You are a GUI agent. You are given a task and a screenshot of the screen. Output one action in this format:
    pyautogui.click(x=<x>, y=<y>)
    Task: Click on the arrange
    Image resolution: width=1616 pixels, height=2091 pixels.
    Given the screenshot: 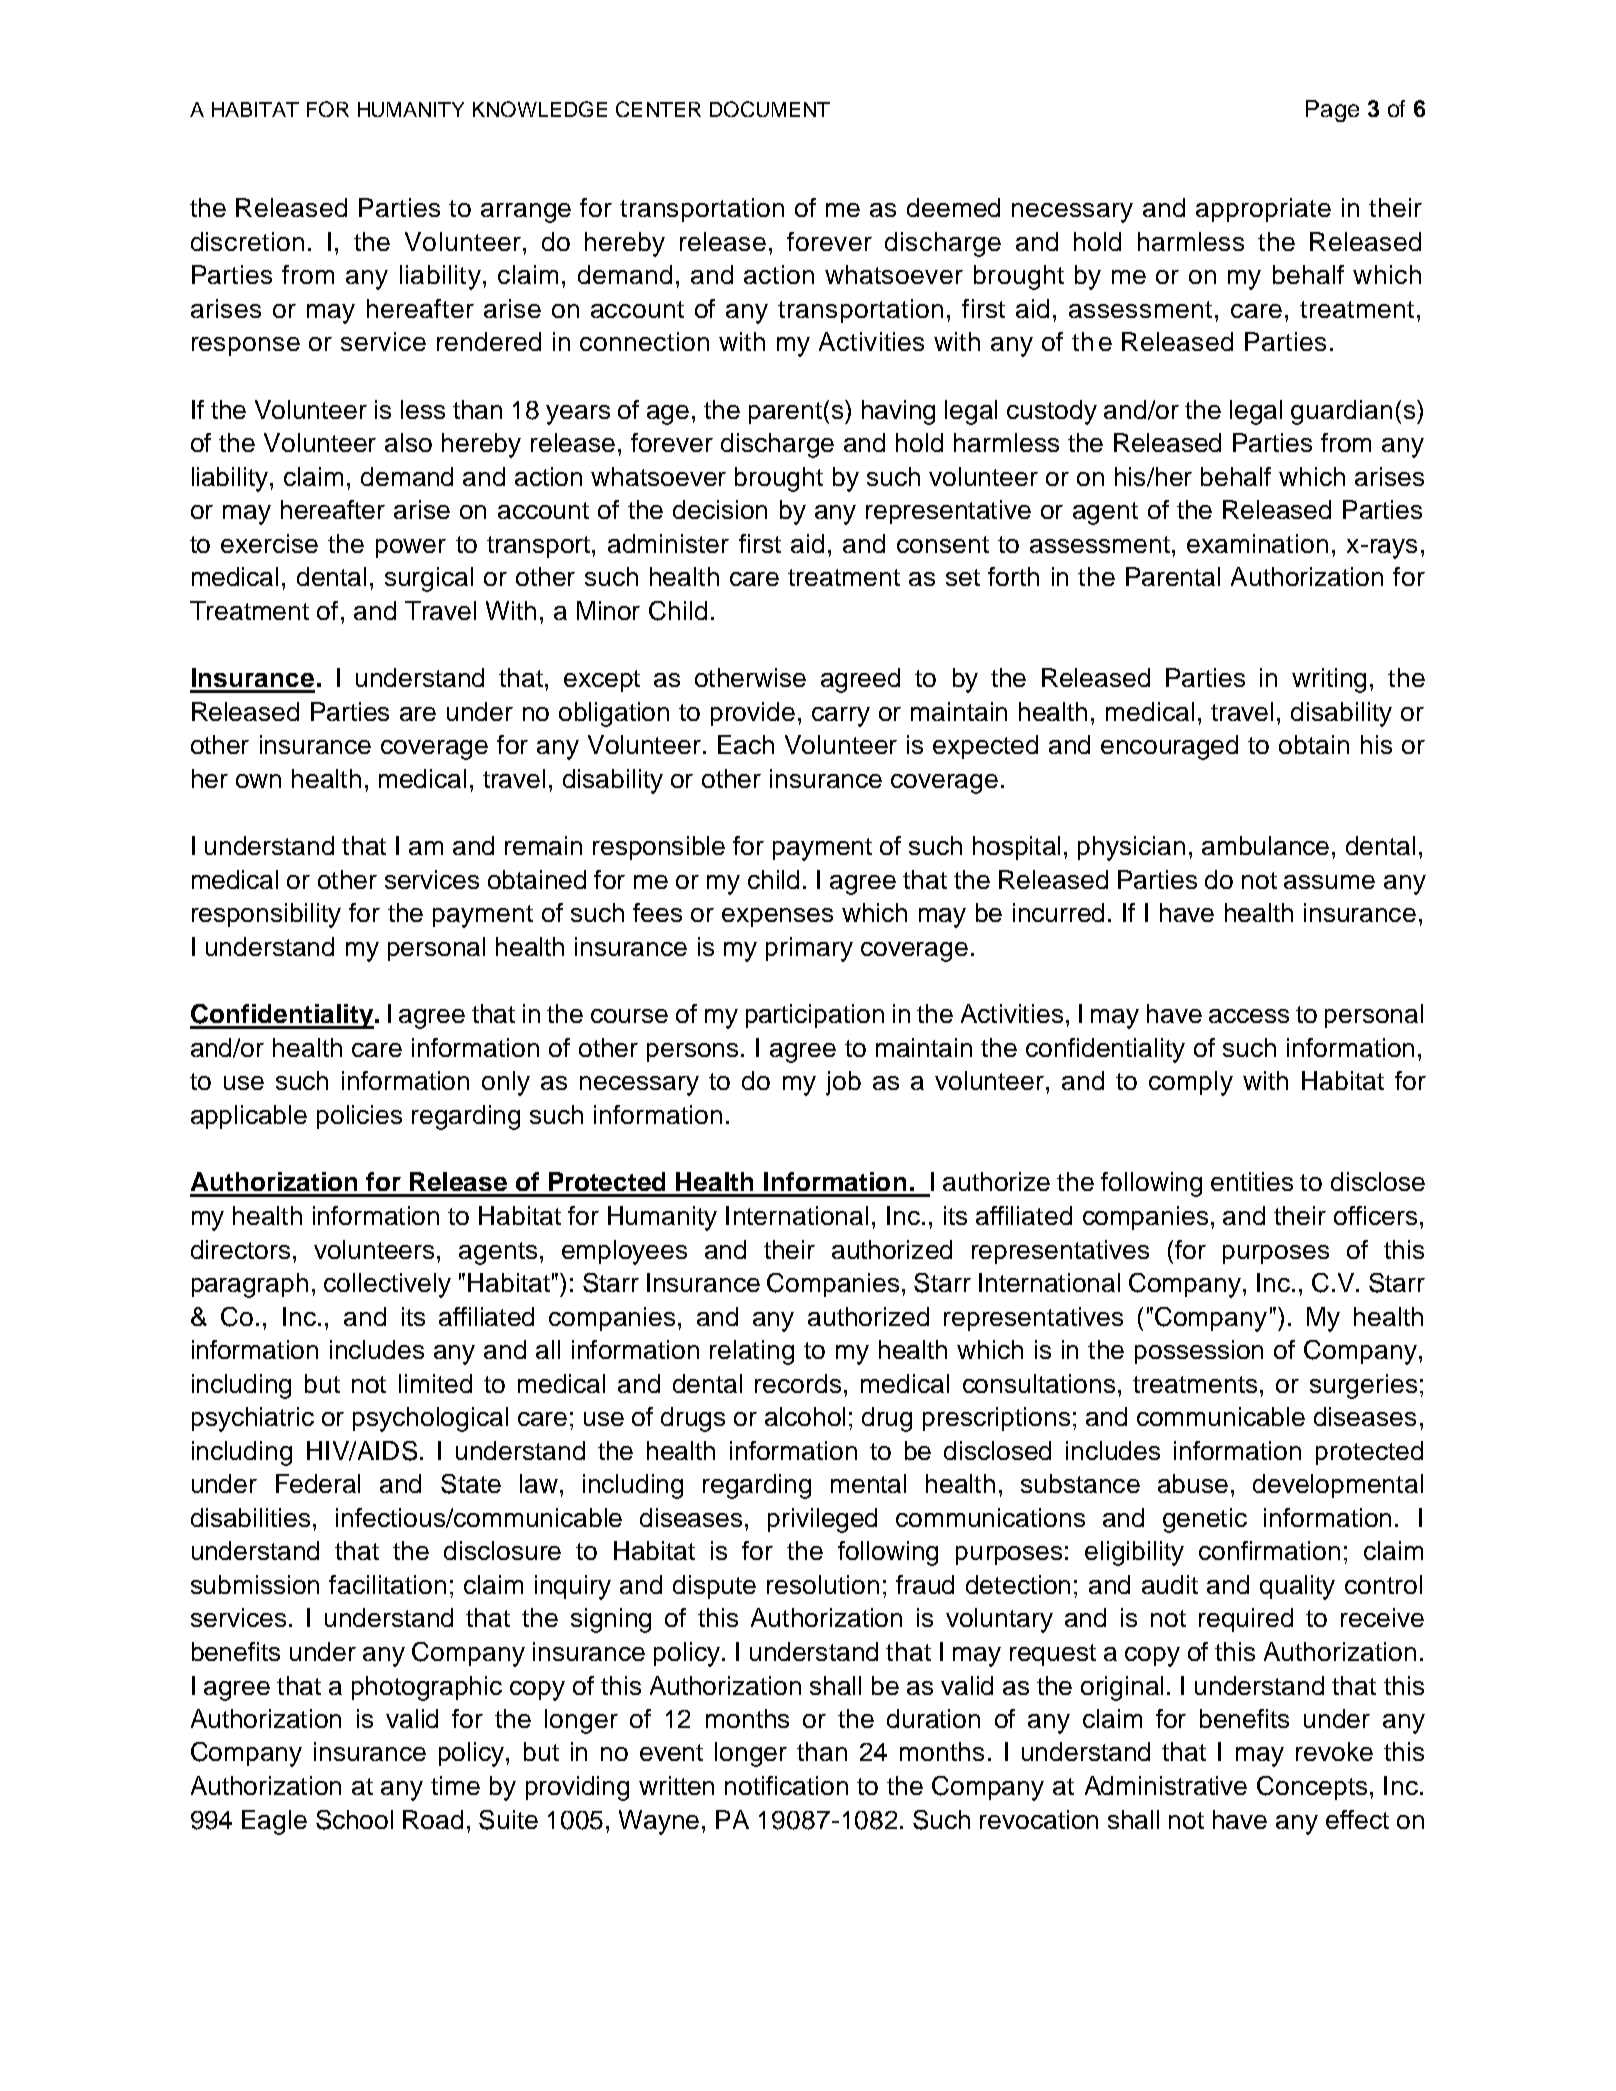 What is the action you would take?
    pyautogui.click(x=526, y=213)
